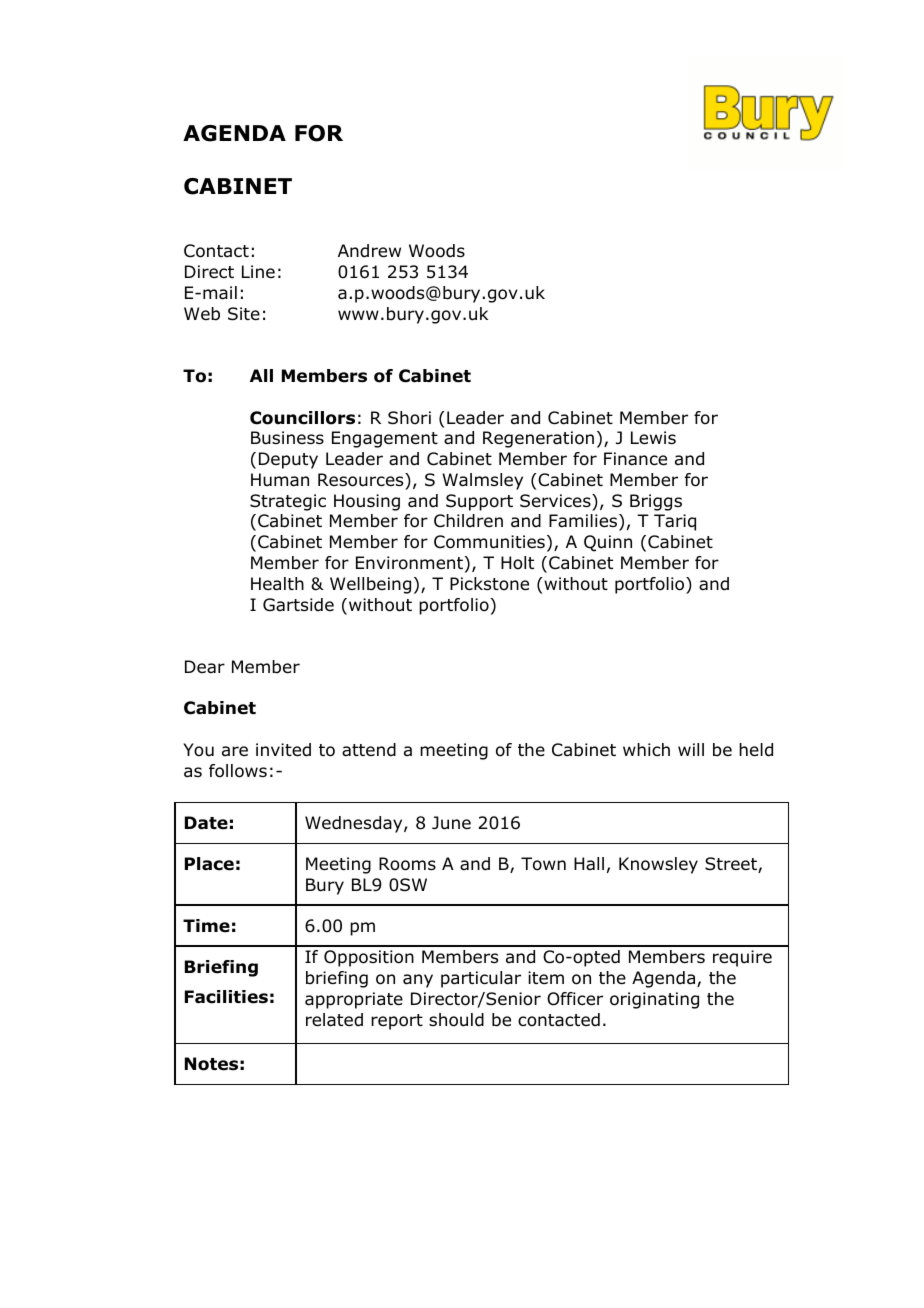 The width and height of the screenshot is (924, 1308). I want to click on Health, so click(277, 584).
